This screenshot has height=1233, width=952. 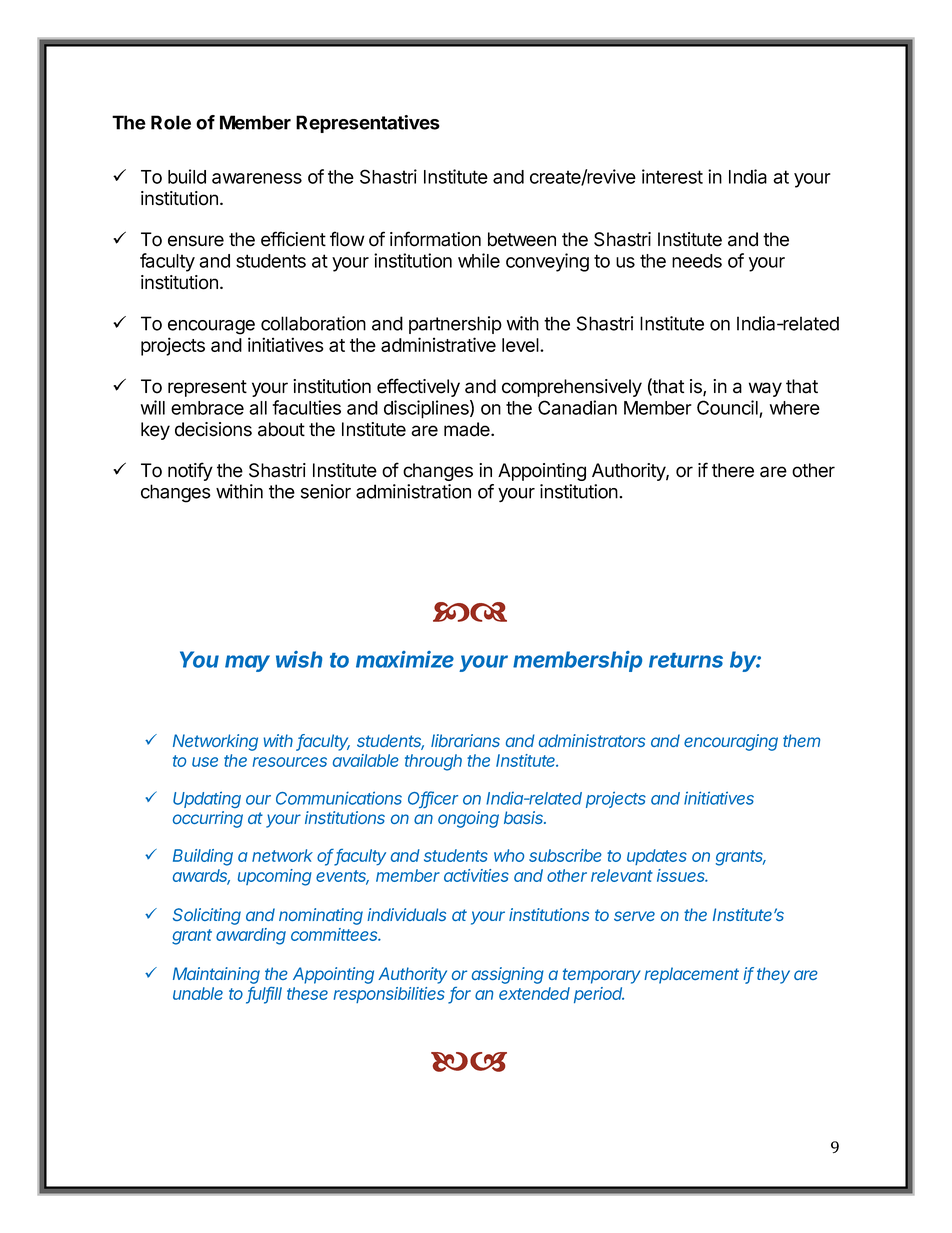 What do you see at coordinates (508, 975) in the screenshot?
I see `assigning` at bounding box center [508, 975].
